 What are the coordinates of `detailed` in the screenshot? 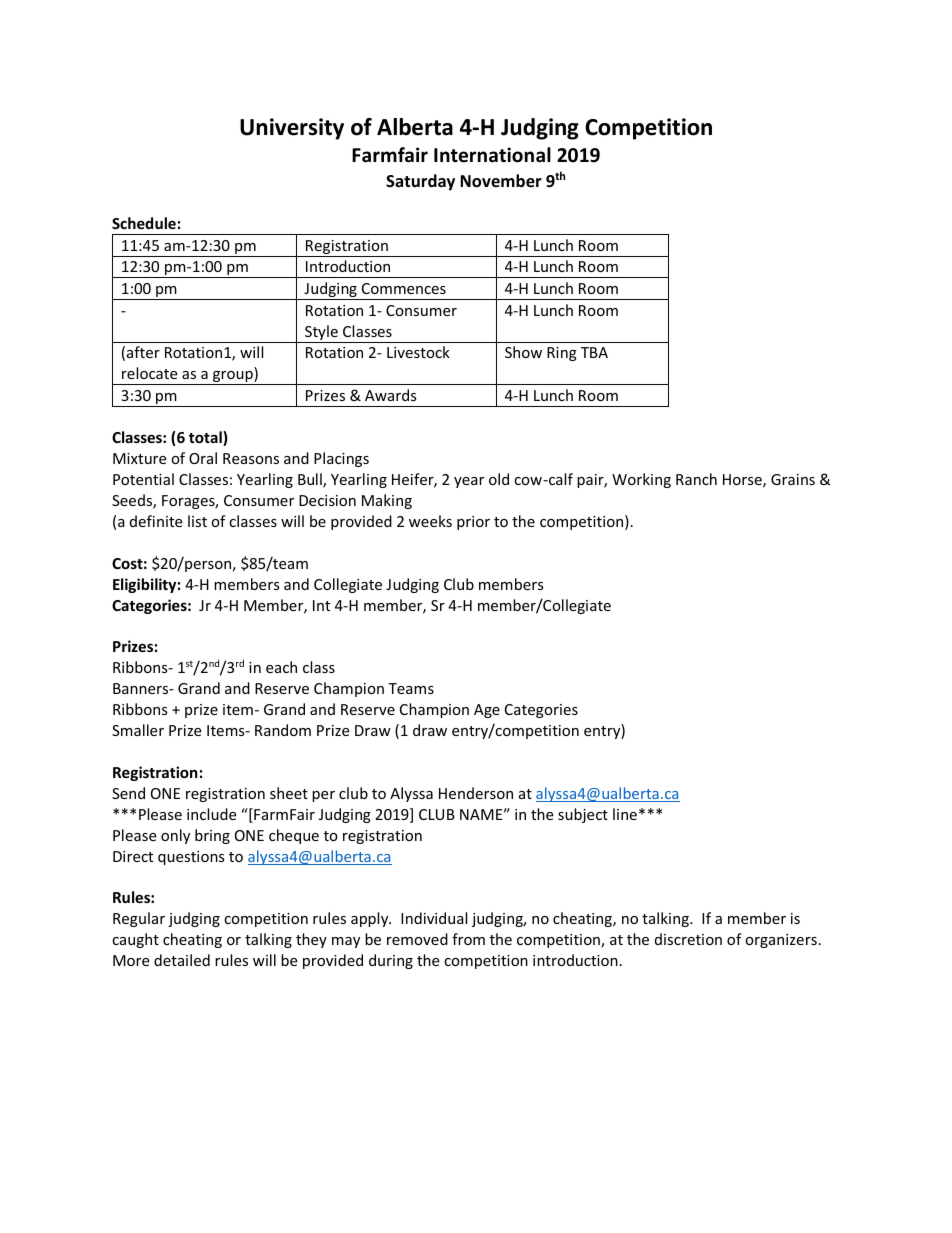 It's located at (182, 960).
